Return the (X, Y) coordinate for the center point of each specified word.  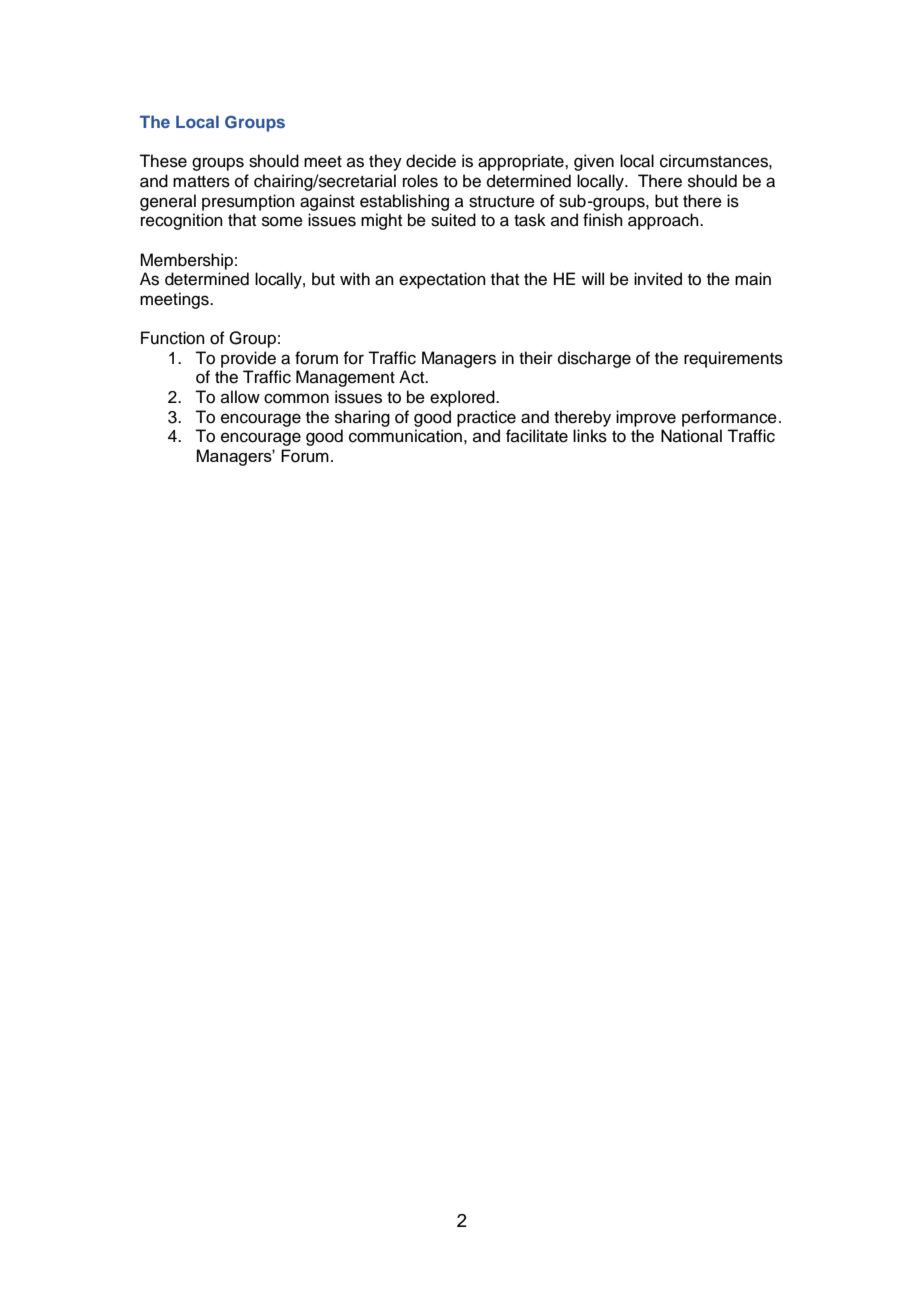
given (594, 162)
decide (431, 161)
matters (201, 182)
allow (240, 397)
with (355, 278)
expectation (442, 280)
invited (658, 279)
